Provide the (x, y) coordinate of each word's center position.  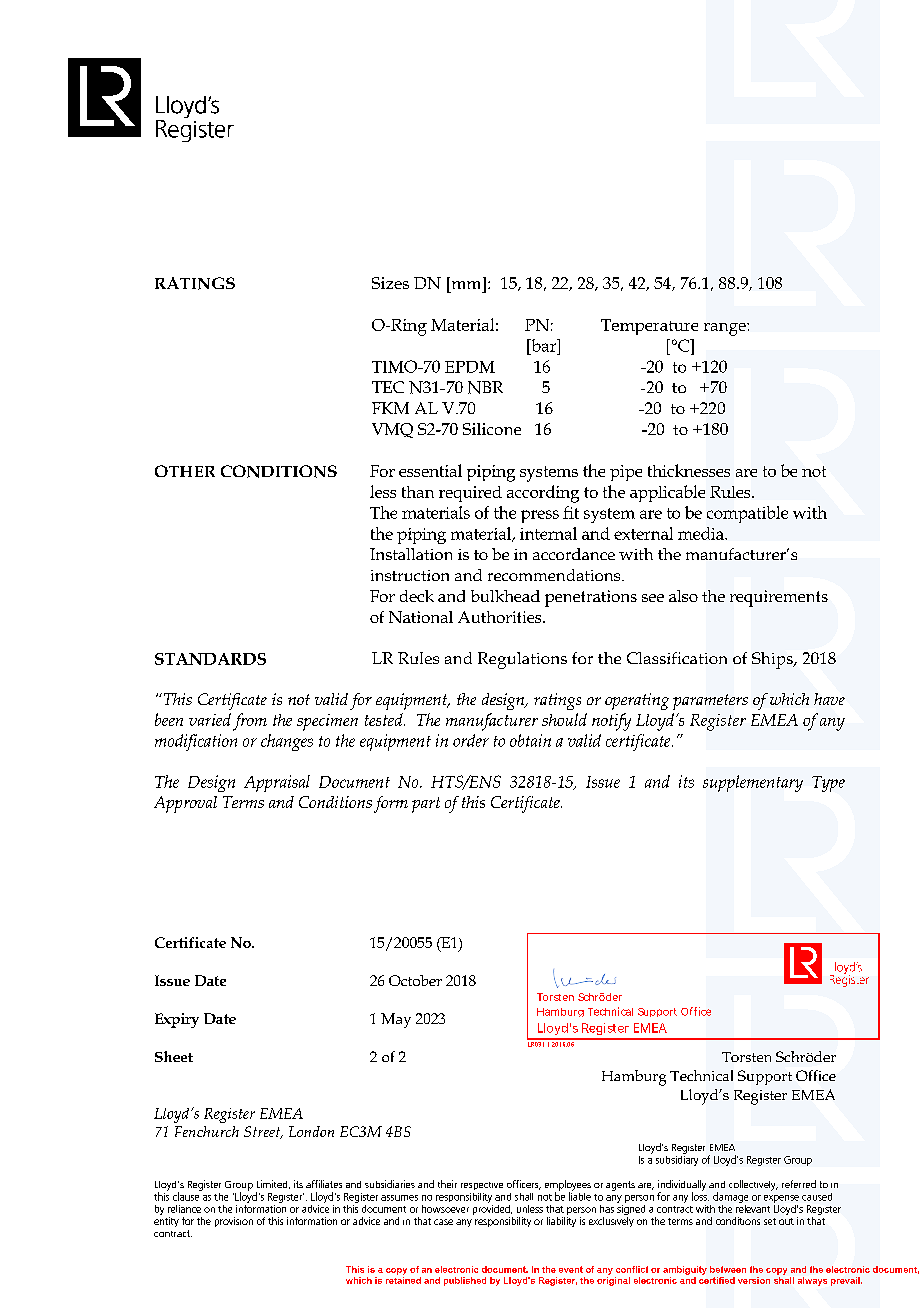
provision (234, 1222)
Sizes (390, 283)
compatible (747, 514)
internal (548, 533)
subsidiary (677, 1159)
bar (544, 345)
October (415, 980)
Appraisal (277, 783)
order (471, 740)
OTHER (185, 471)
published (465, 1281)
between (728, 1269)
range (726, 329)
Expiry (177, 1020)
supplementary (753, 783)
